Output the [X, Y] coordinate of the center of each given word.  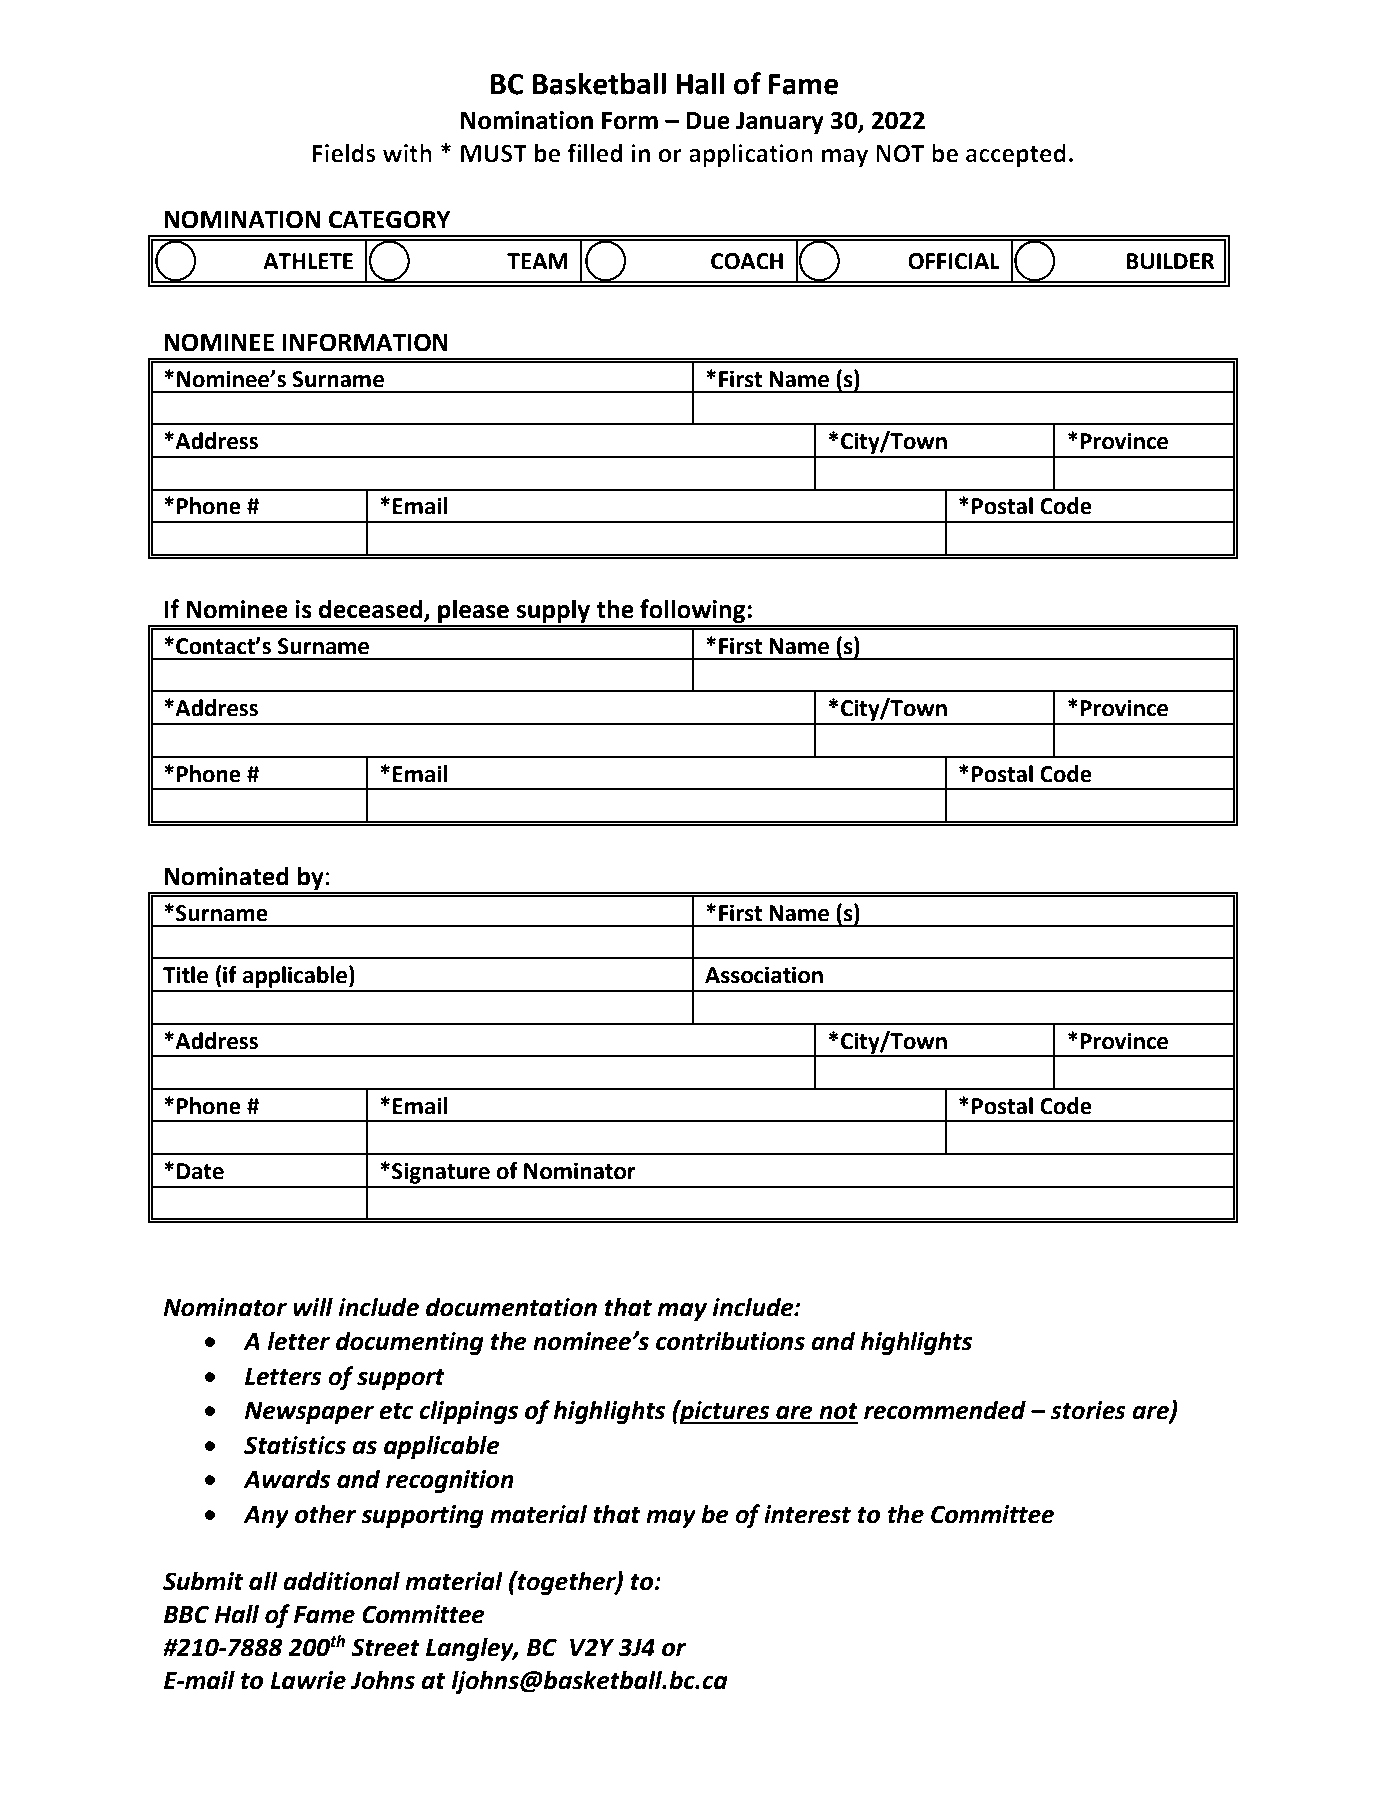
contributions [730, 1341]
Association [764, 975]
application [751, 155]
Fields [344, 153]
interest [807, 1514]
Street [385, 1647]
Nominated [226, 876]
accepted [1016, 155]
